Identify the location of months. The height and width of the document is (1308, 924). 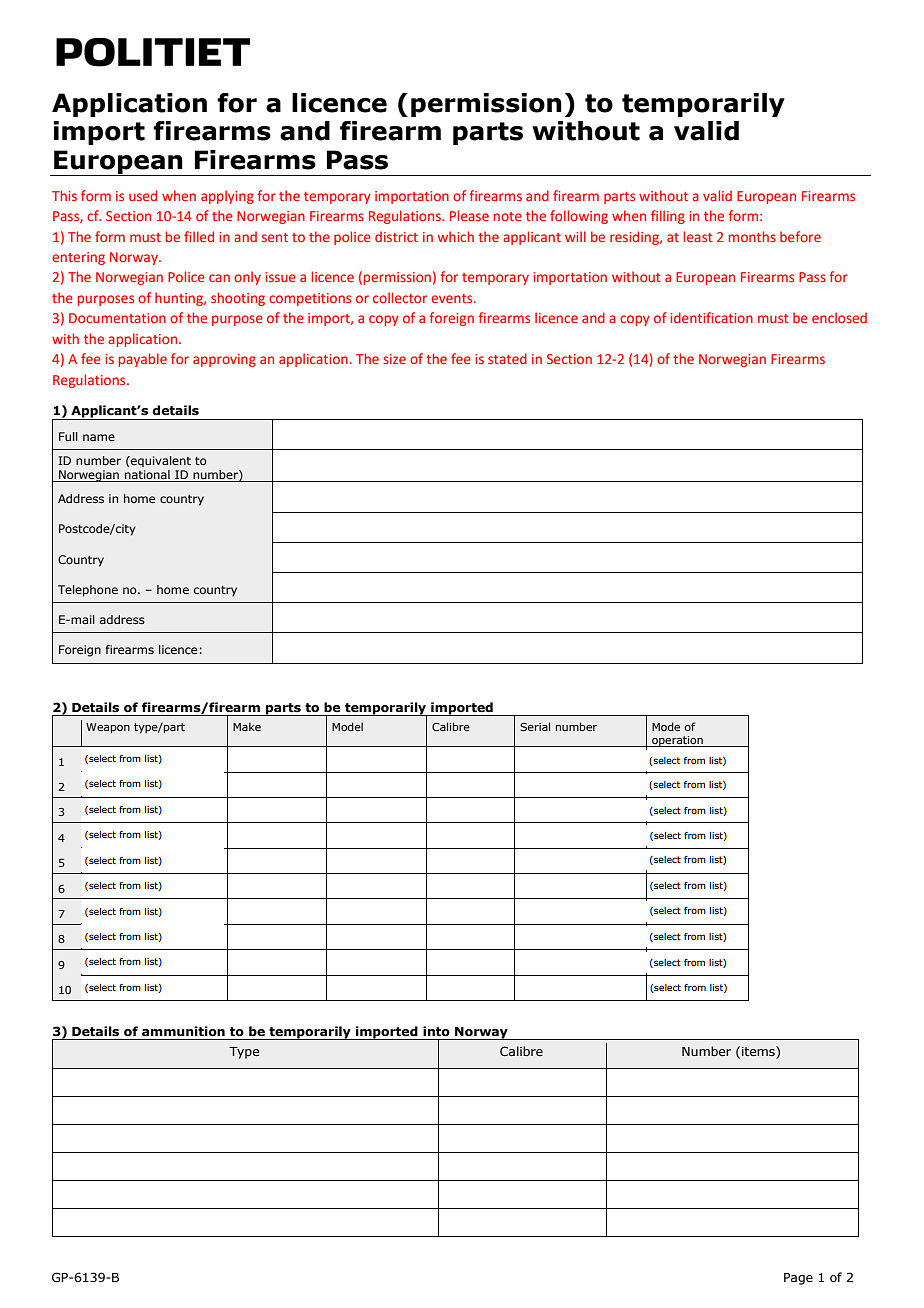
(752, 236).
